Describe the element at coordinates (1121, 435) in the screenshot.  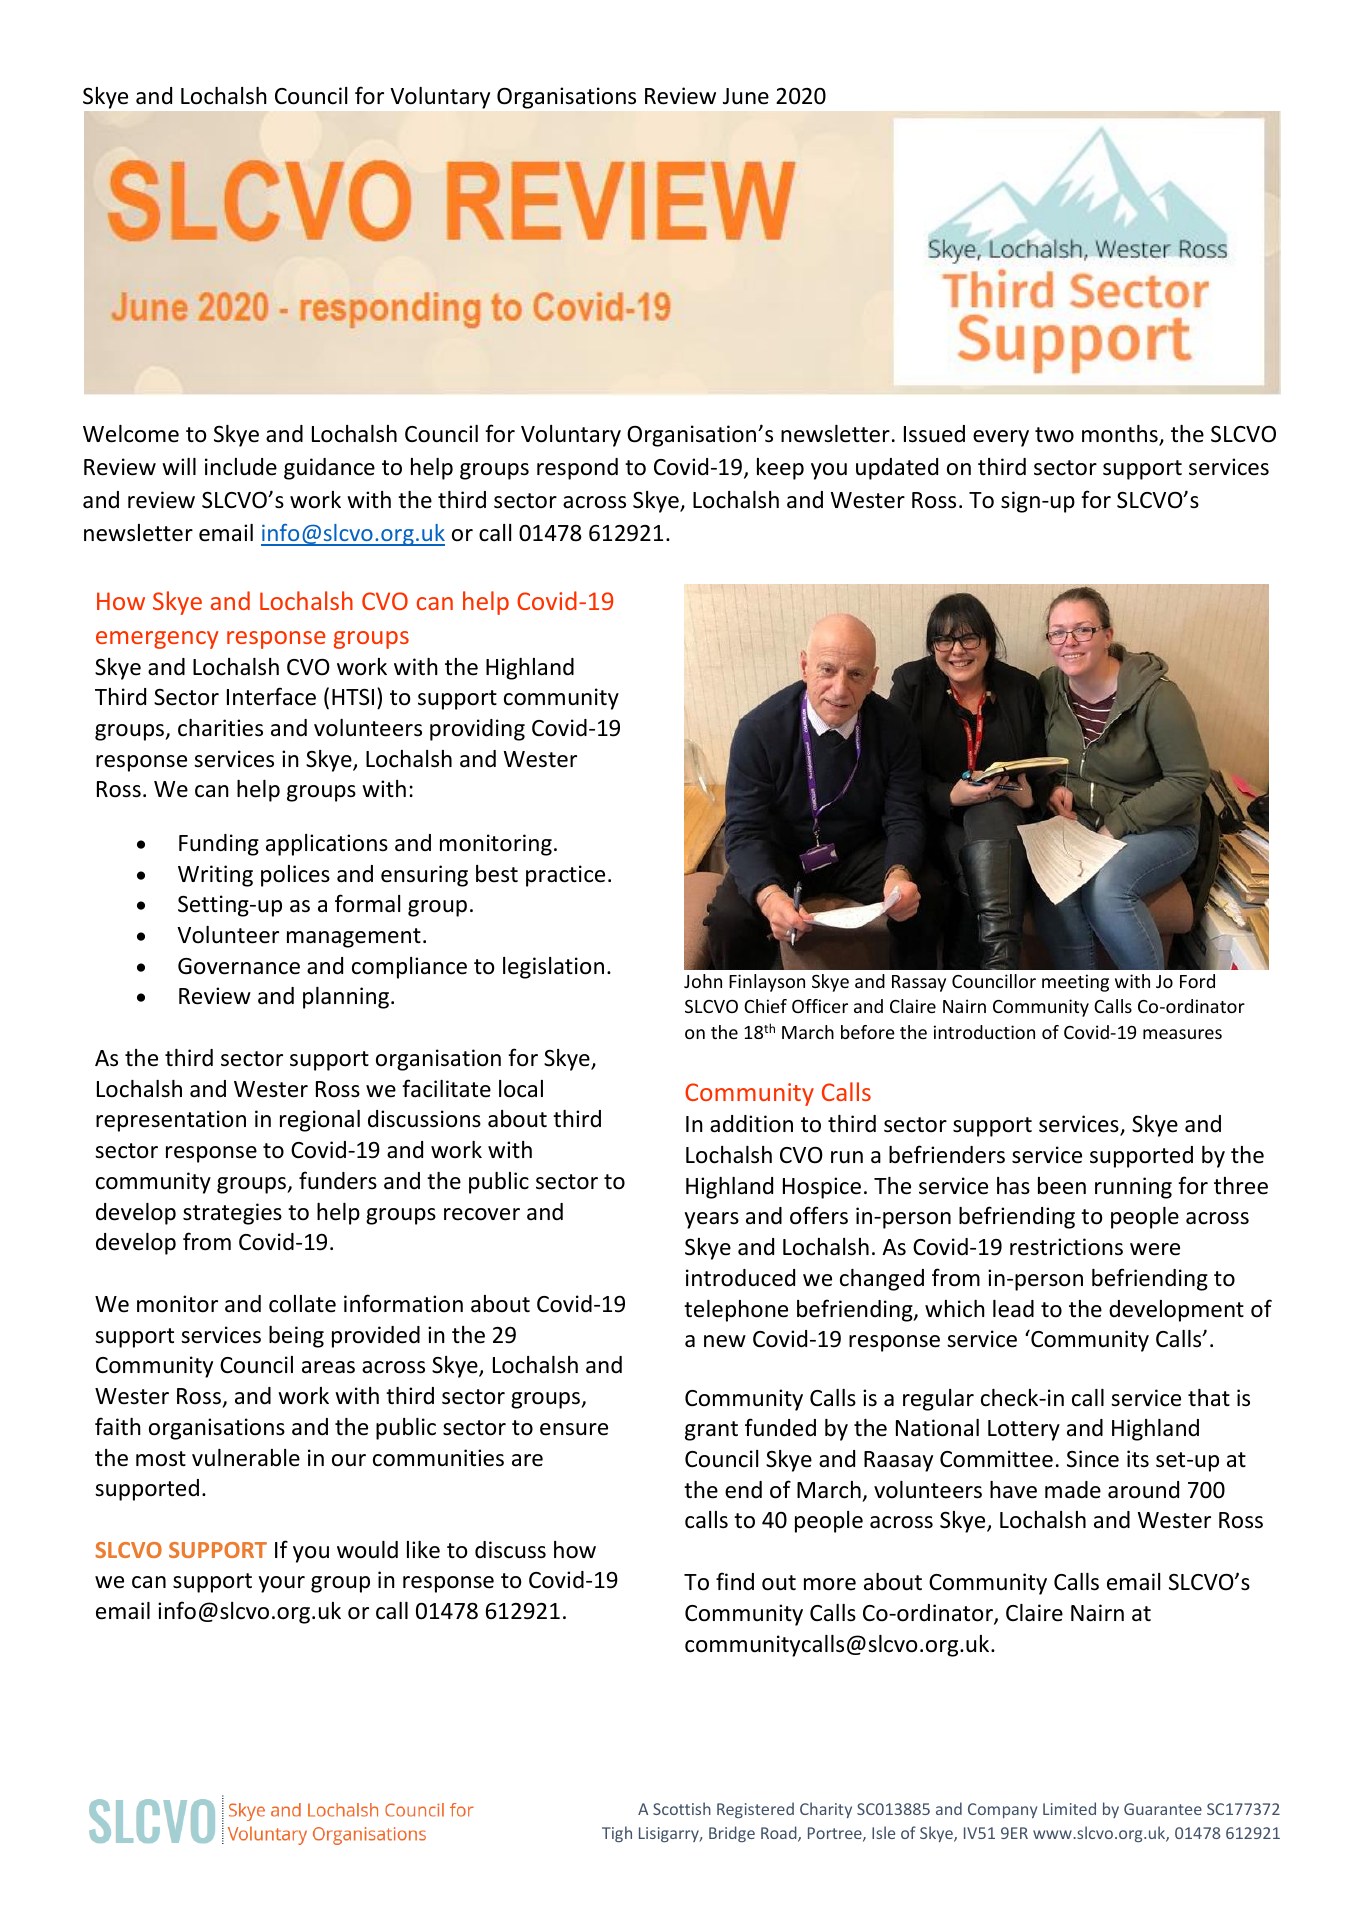
I see `months` at that location.
